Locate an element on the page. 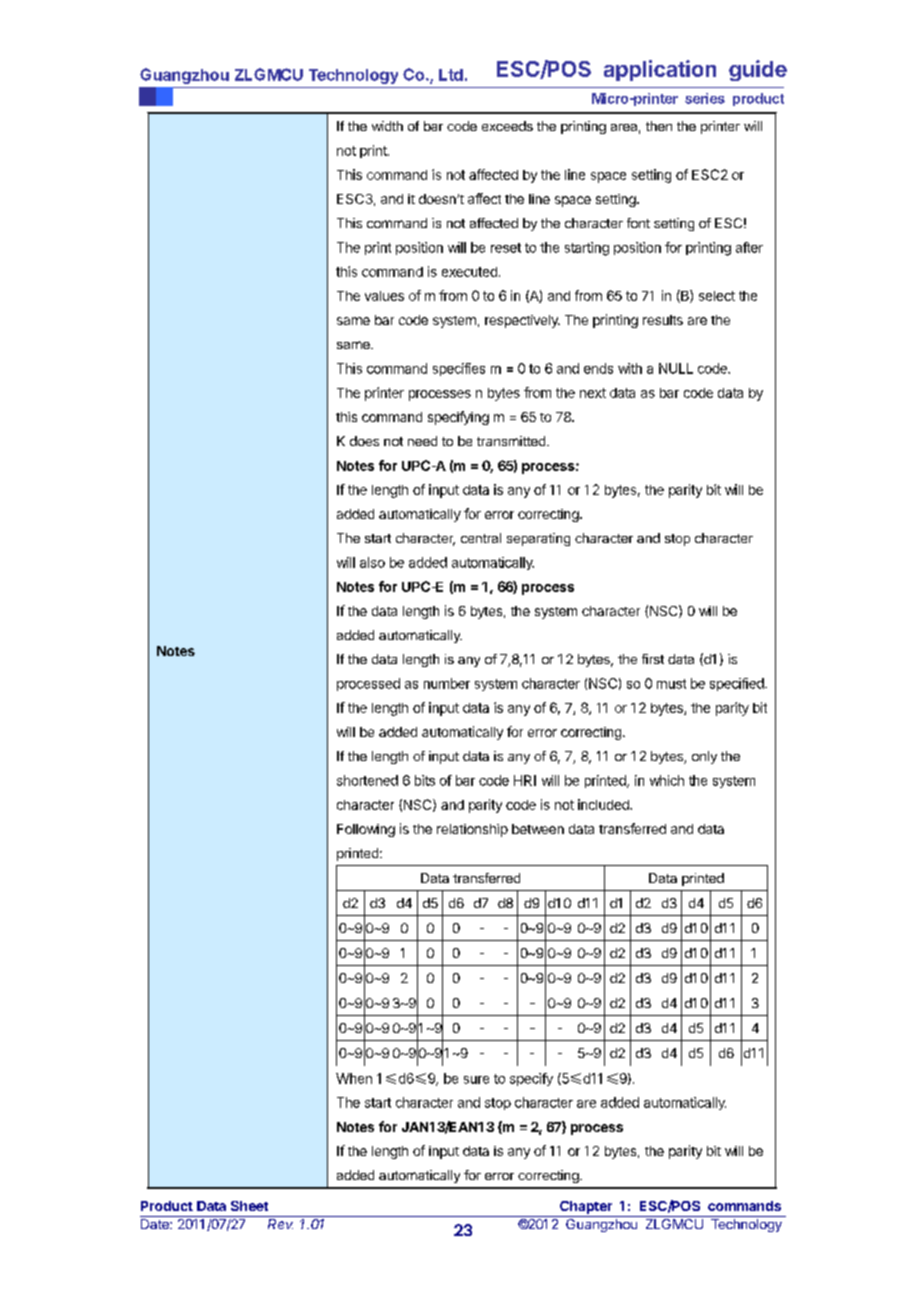  values is located at coordinates (384, 296).
